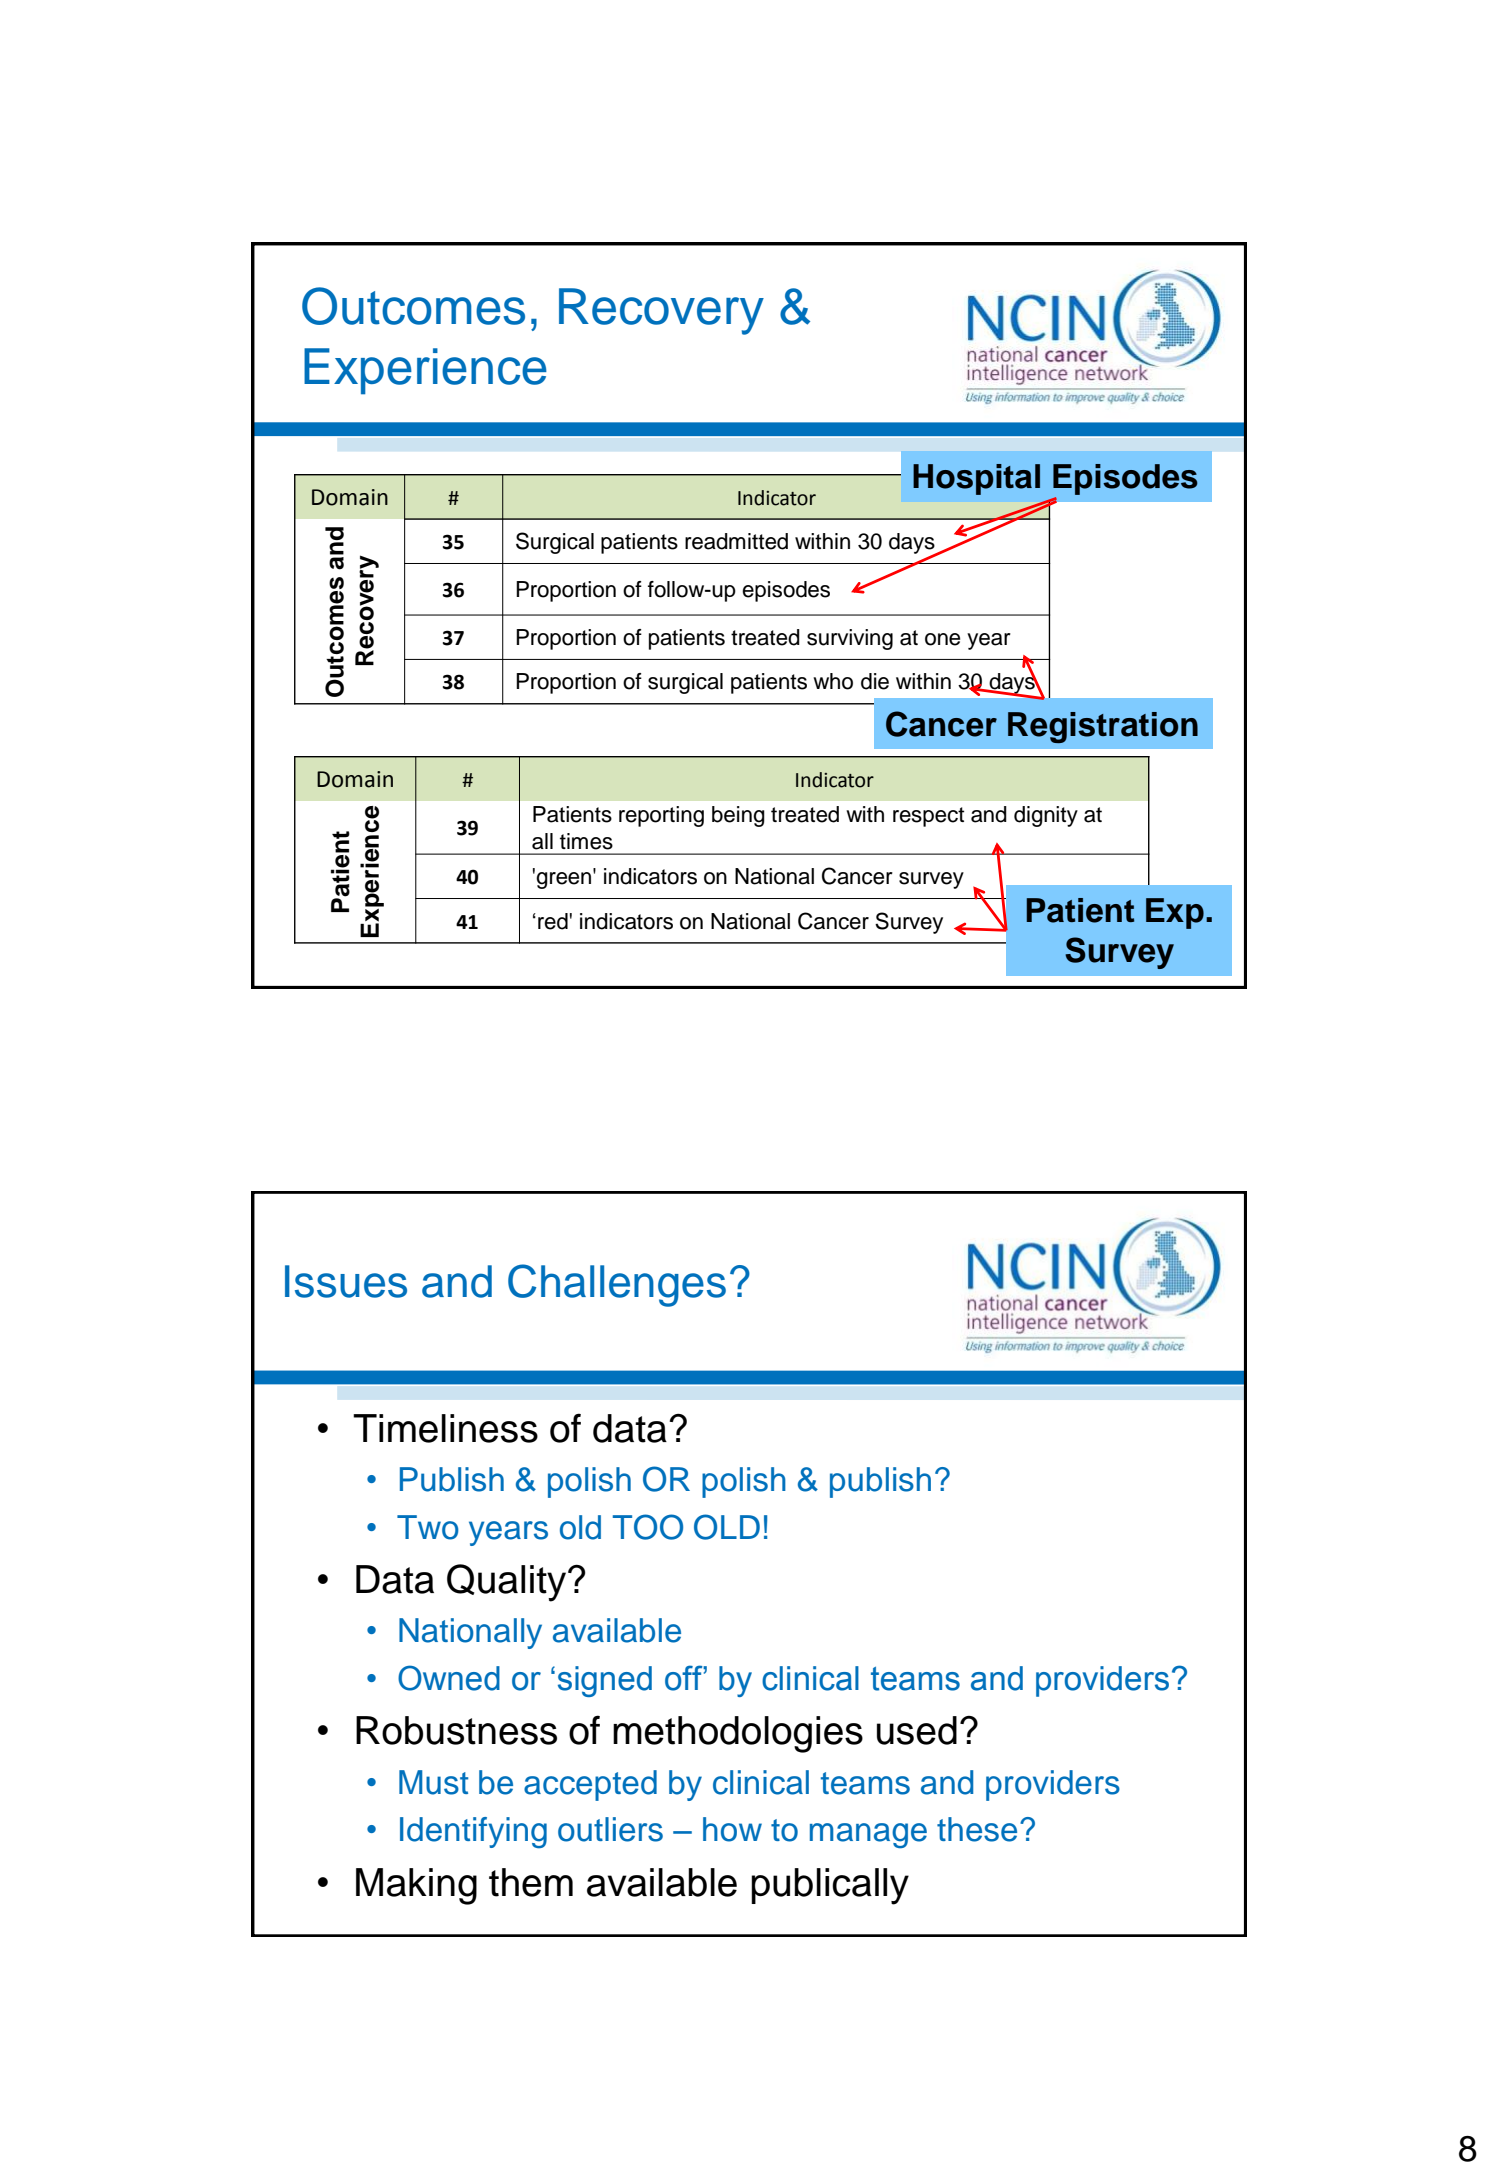 Image resolution: width=1499 pixels, height=2180 pixels. What do you see at coordinates (346, 1281) in the screenshot?
I see `Issues` at bounding box center [346, 1281].
